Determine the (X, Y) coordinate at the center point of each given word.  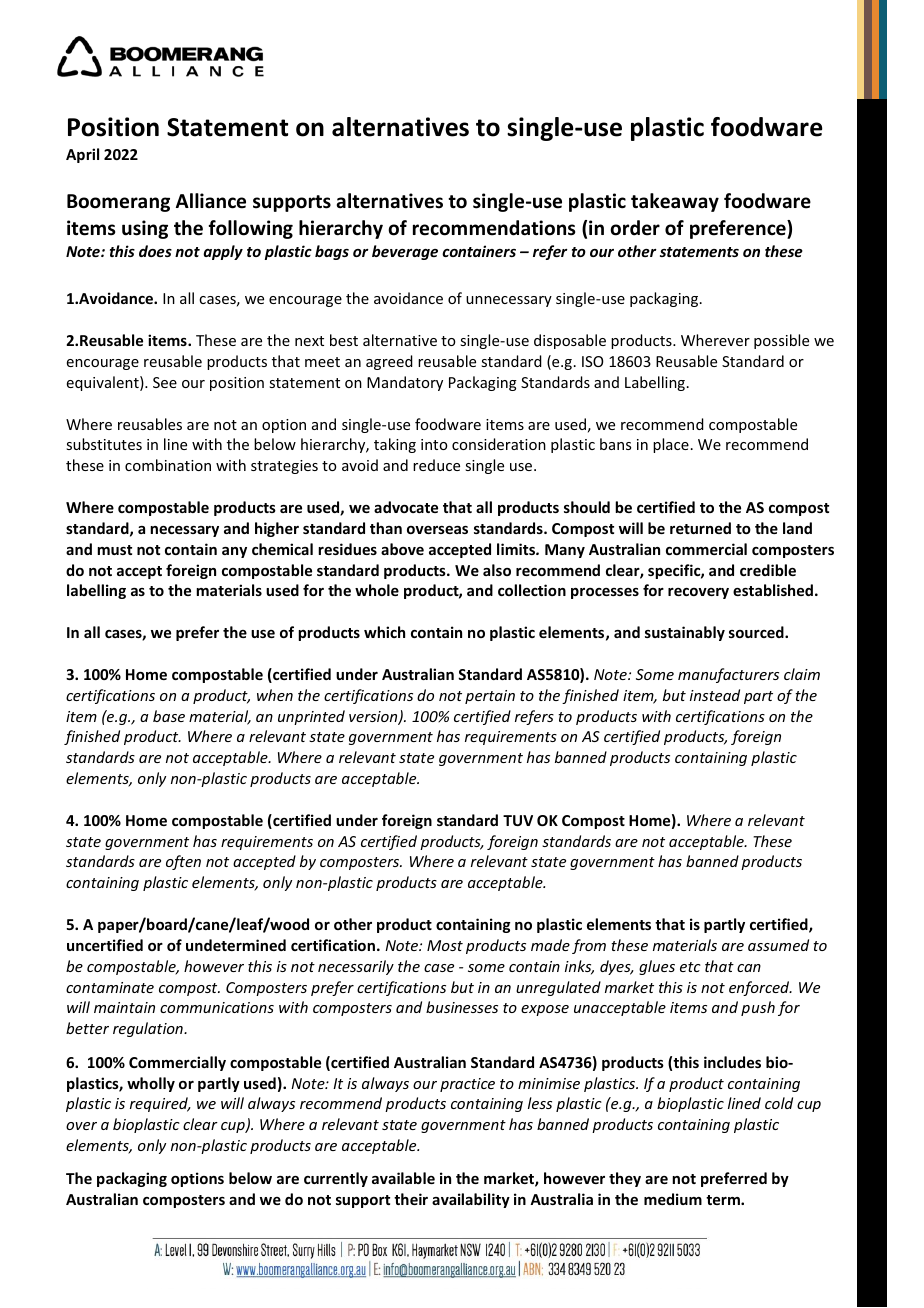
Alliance (211, 201)
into (434, 444)
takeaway (675, 202)
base (169, 716)
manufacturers (728, 675)
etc (690, 967)
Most (445, 945)
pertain (490, 697)
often (183, 862)
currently (336, 1179)
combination (168, 465)
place (671, 445)
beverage (405, 252)
